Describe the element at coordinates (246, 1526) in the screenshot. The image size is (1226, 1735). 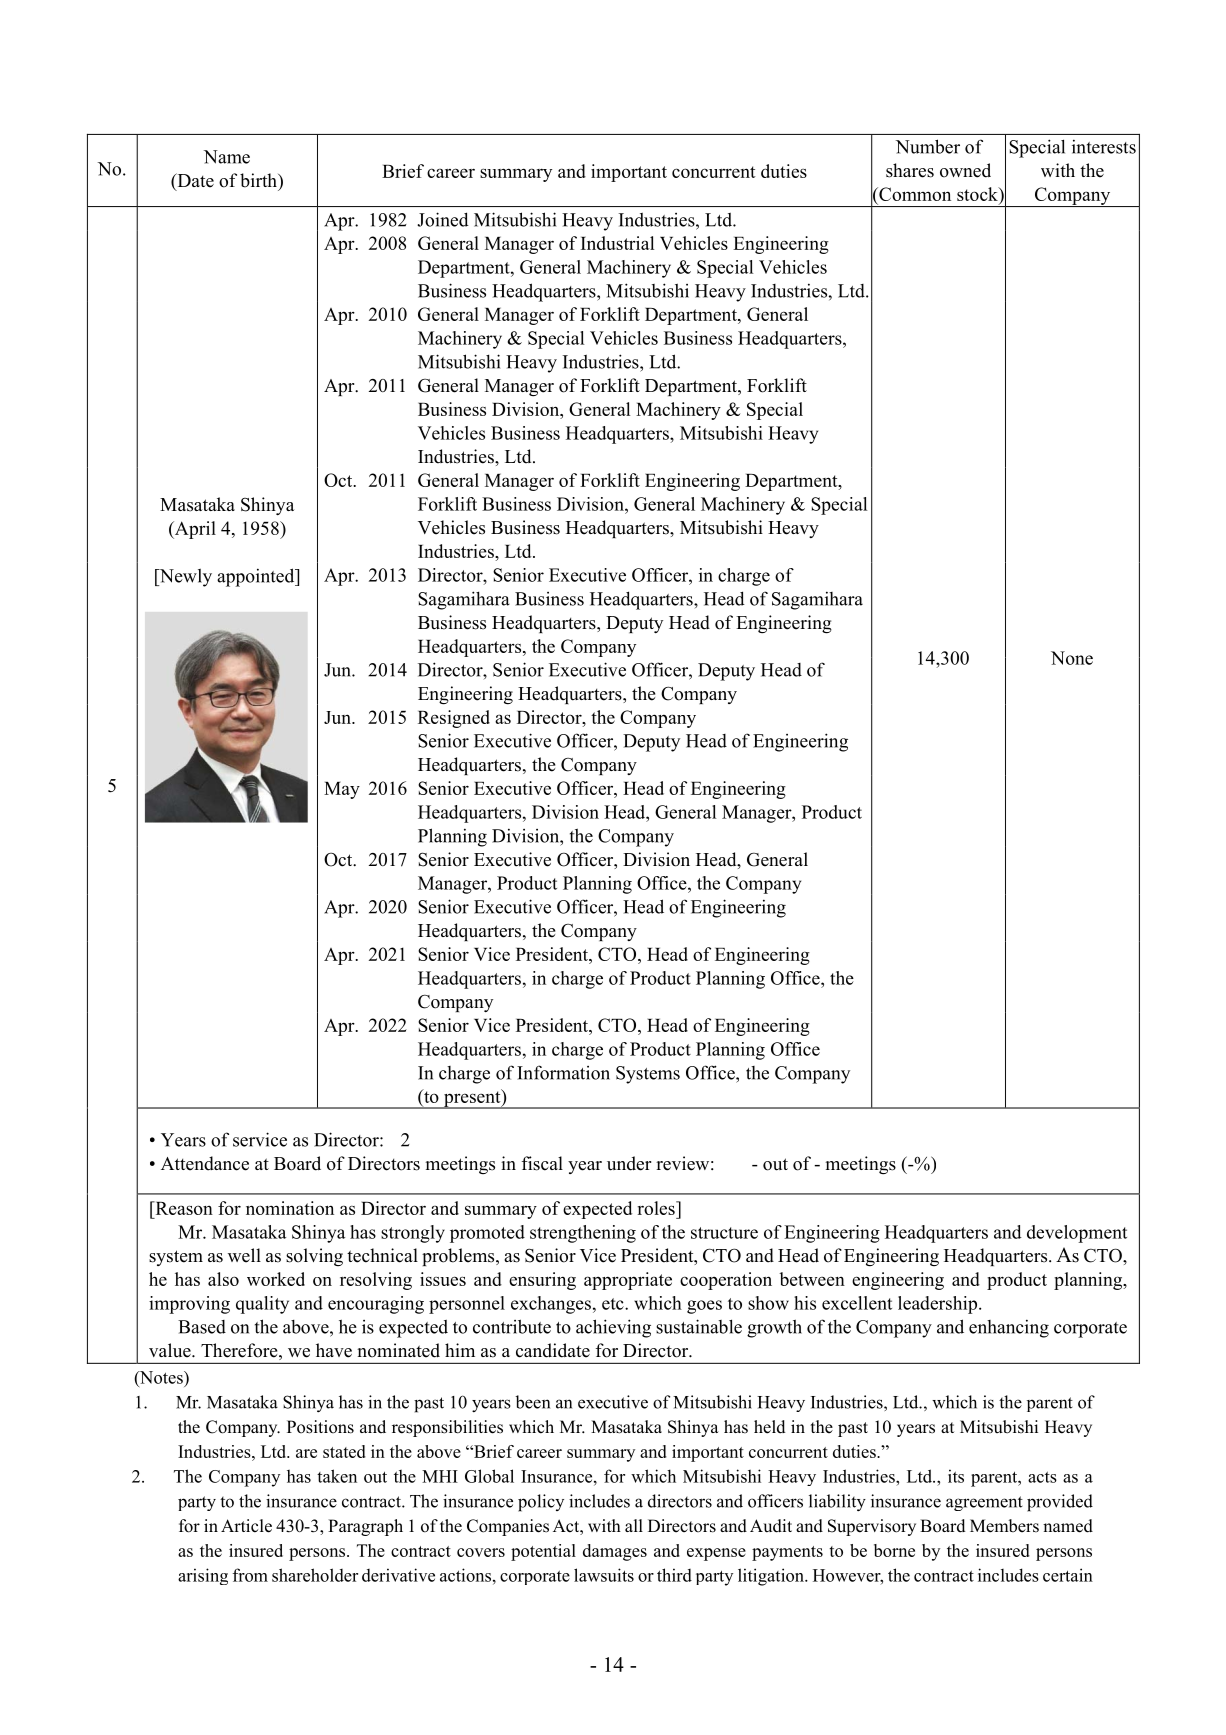
I see `Article` at that location.
